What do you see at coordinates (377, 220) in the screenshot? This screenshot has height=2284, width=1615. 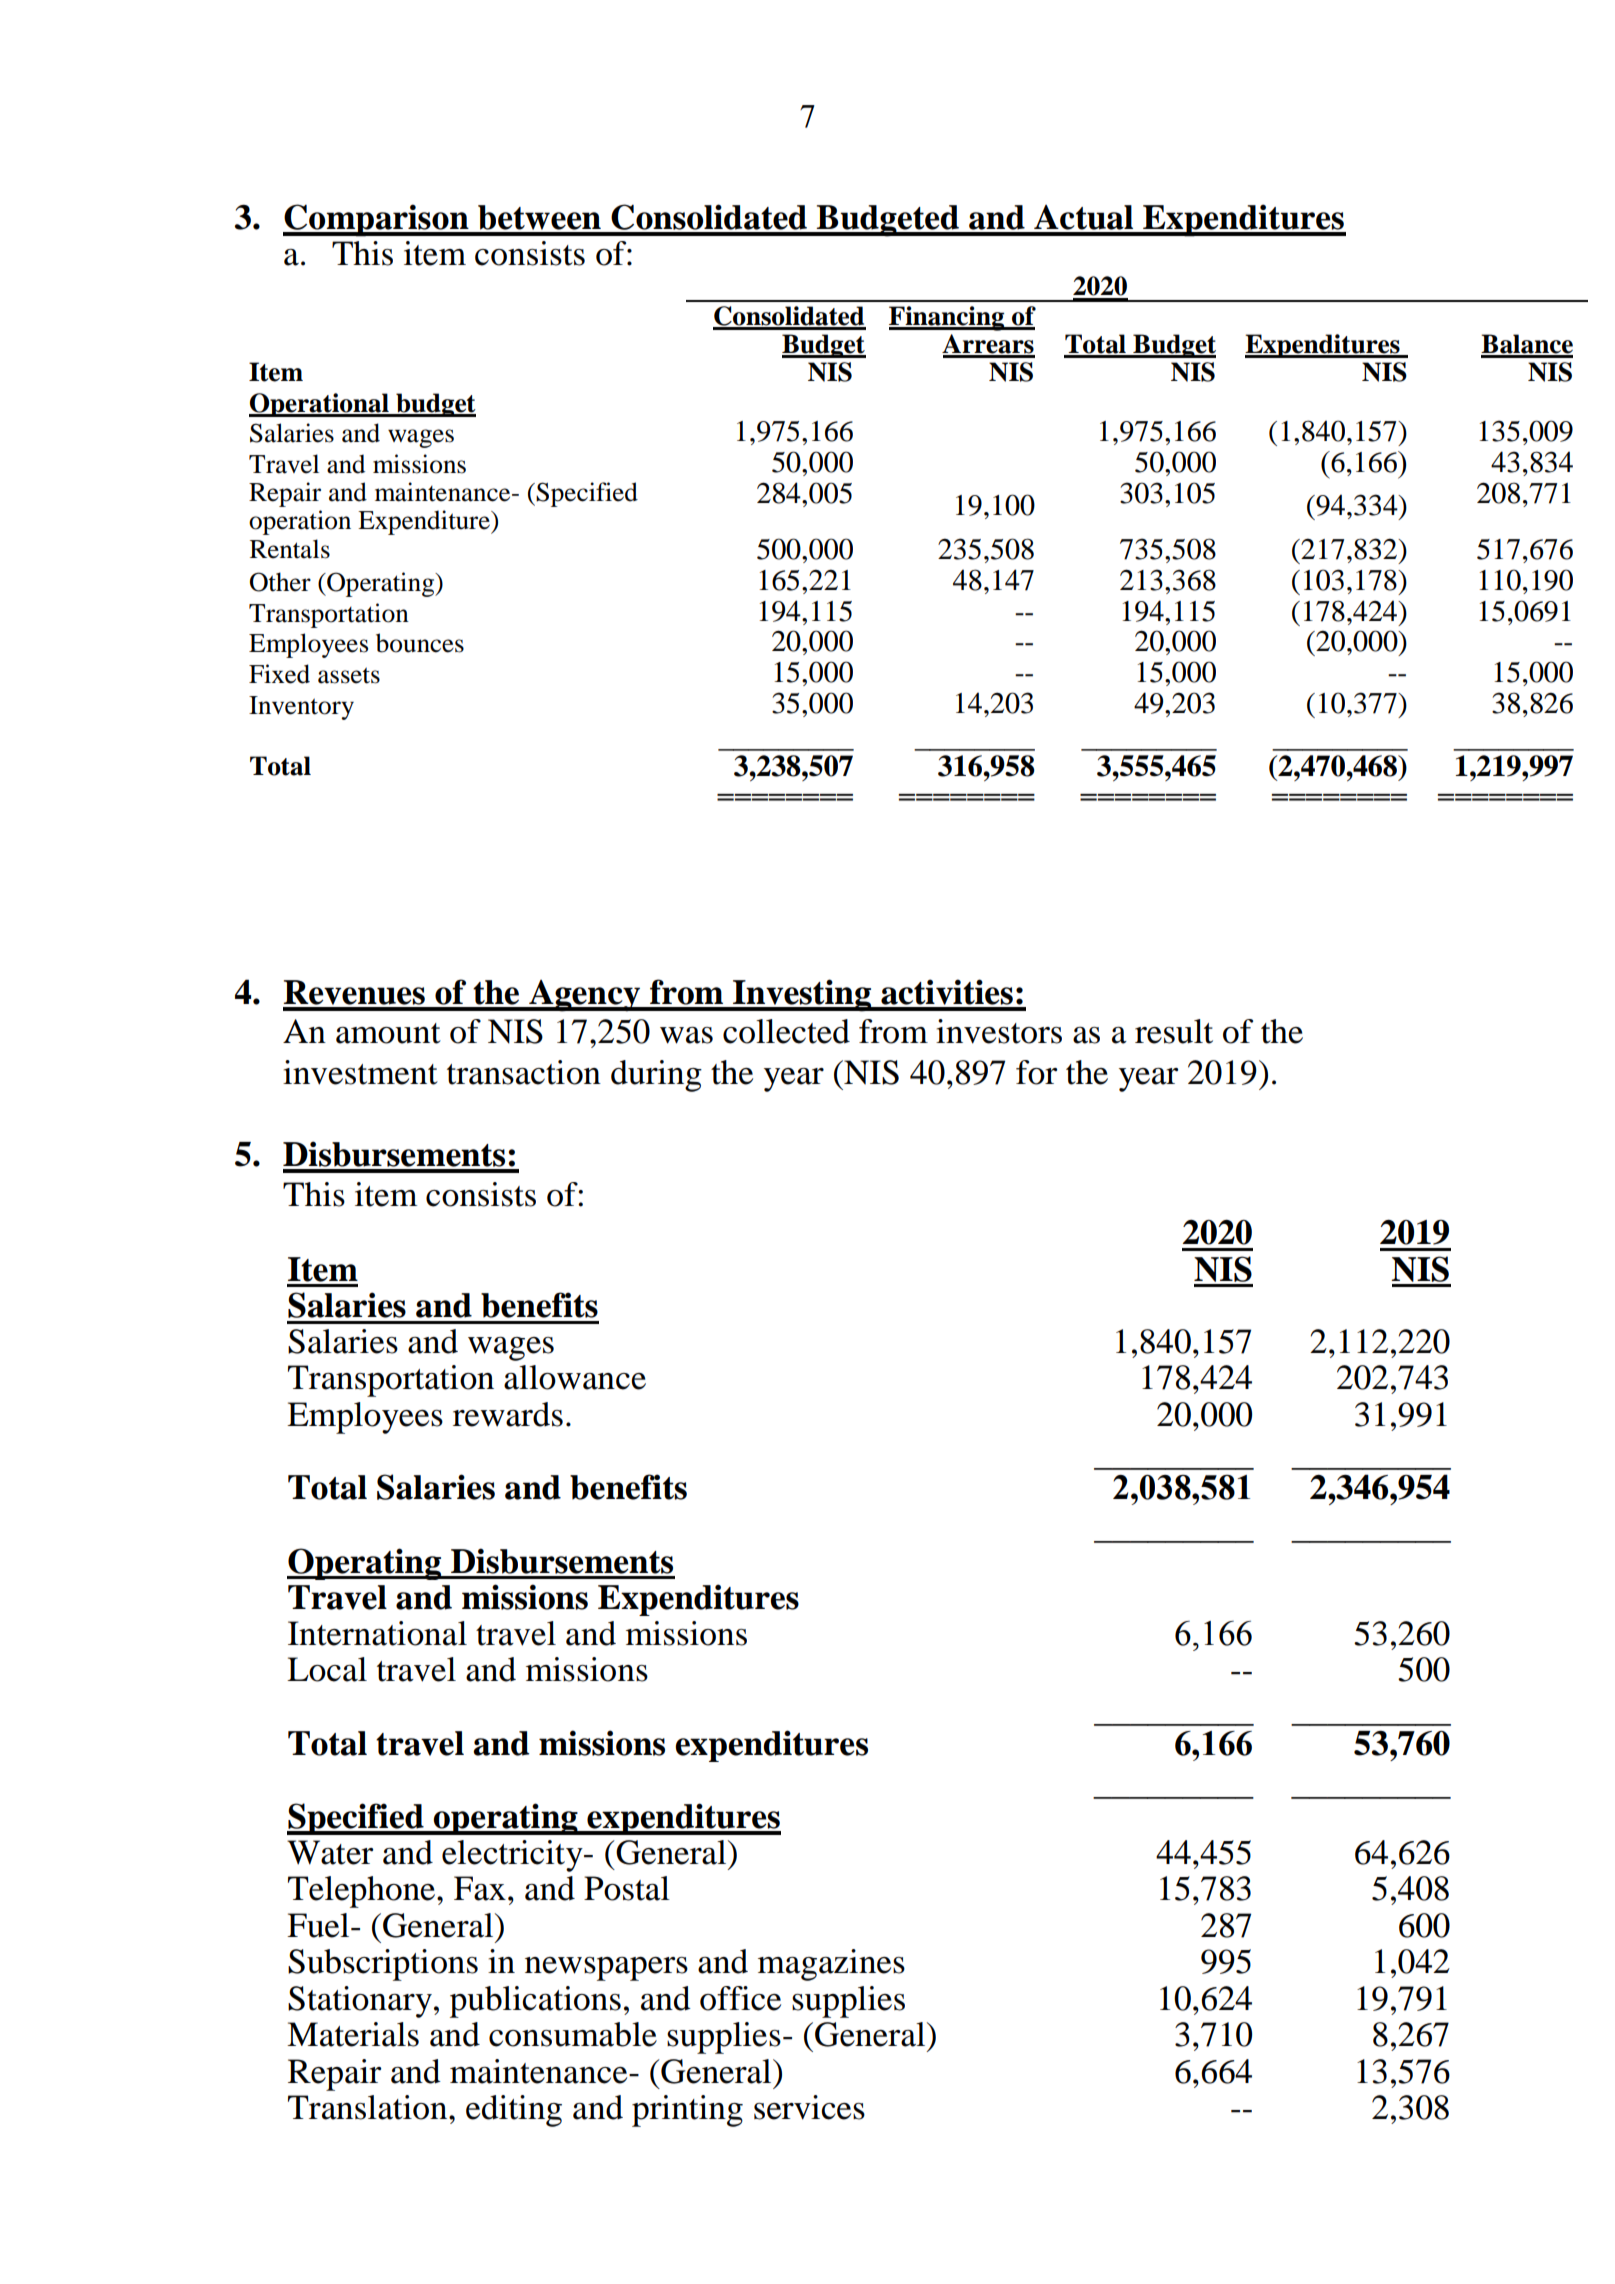 I see `Comparison` at bounding box center [377, 220].
